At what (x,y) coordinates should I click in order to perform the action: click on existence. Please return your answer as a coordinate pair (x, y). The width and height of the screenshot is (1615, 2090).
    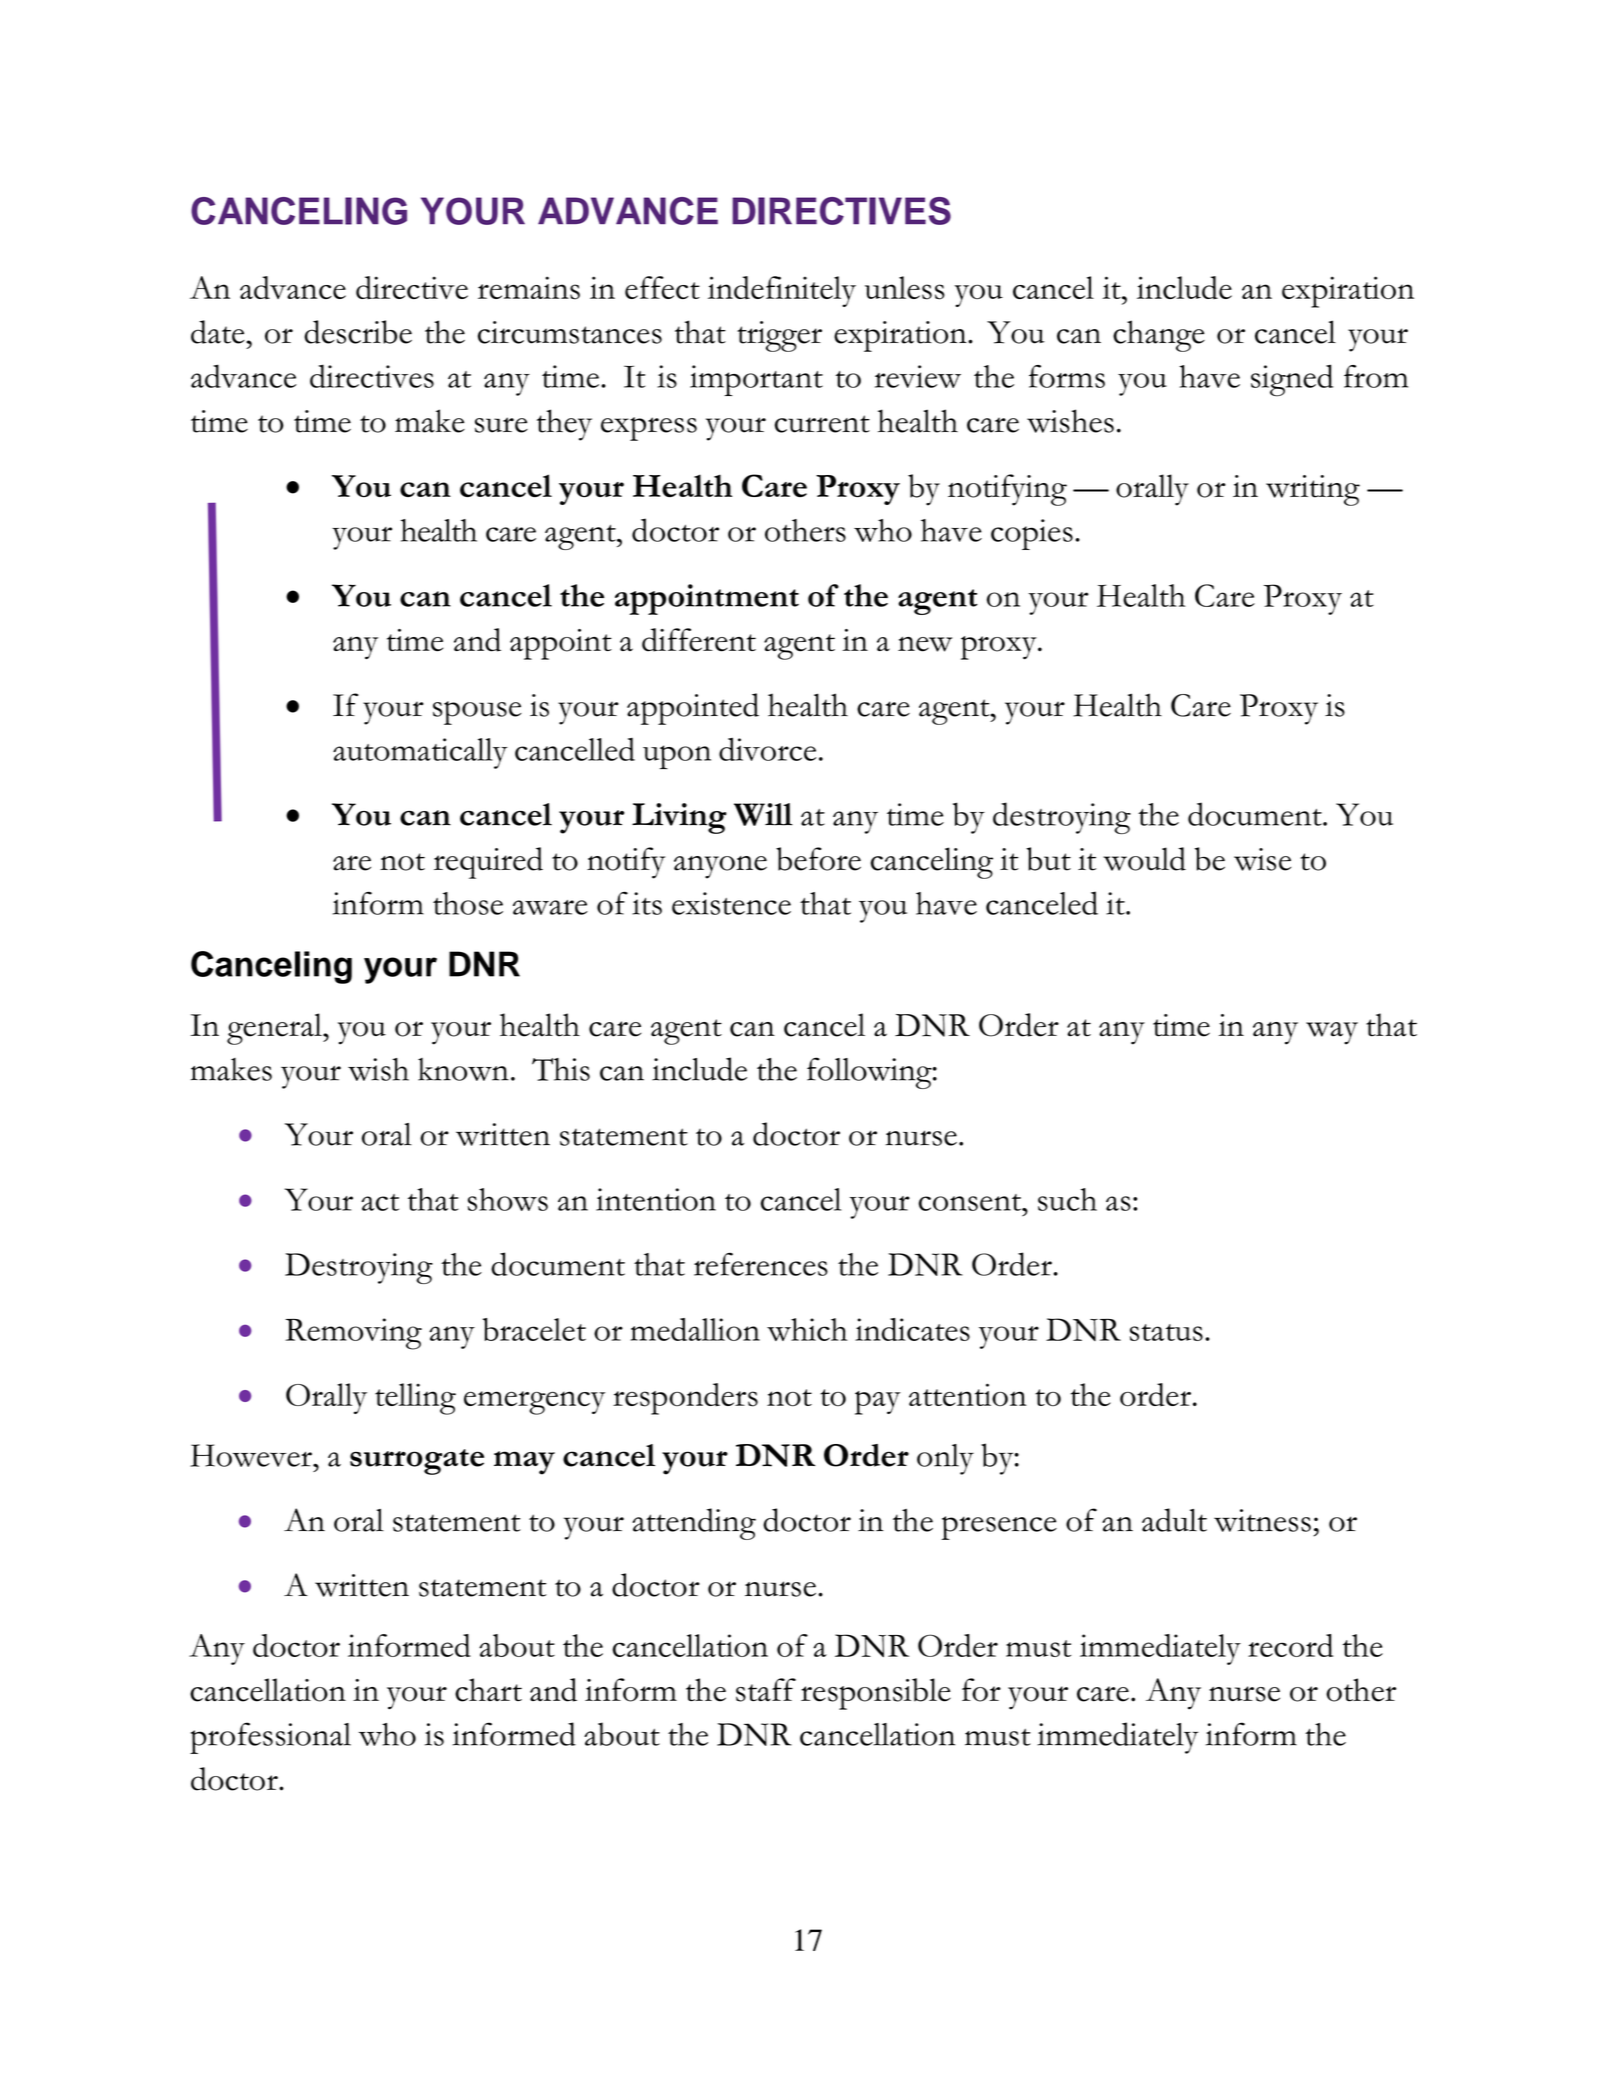
    Looking at the image, I should click on (731, 903).
